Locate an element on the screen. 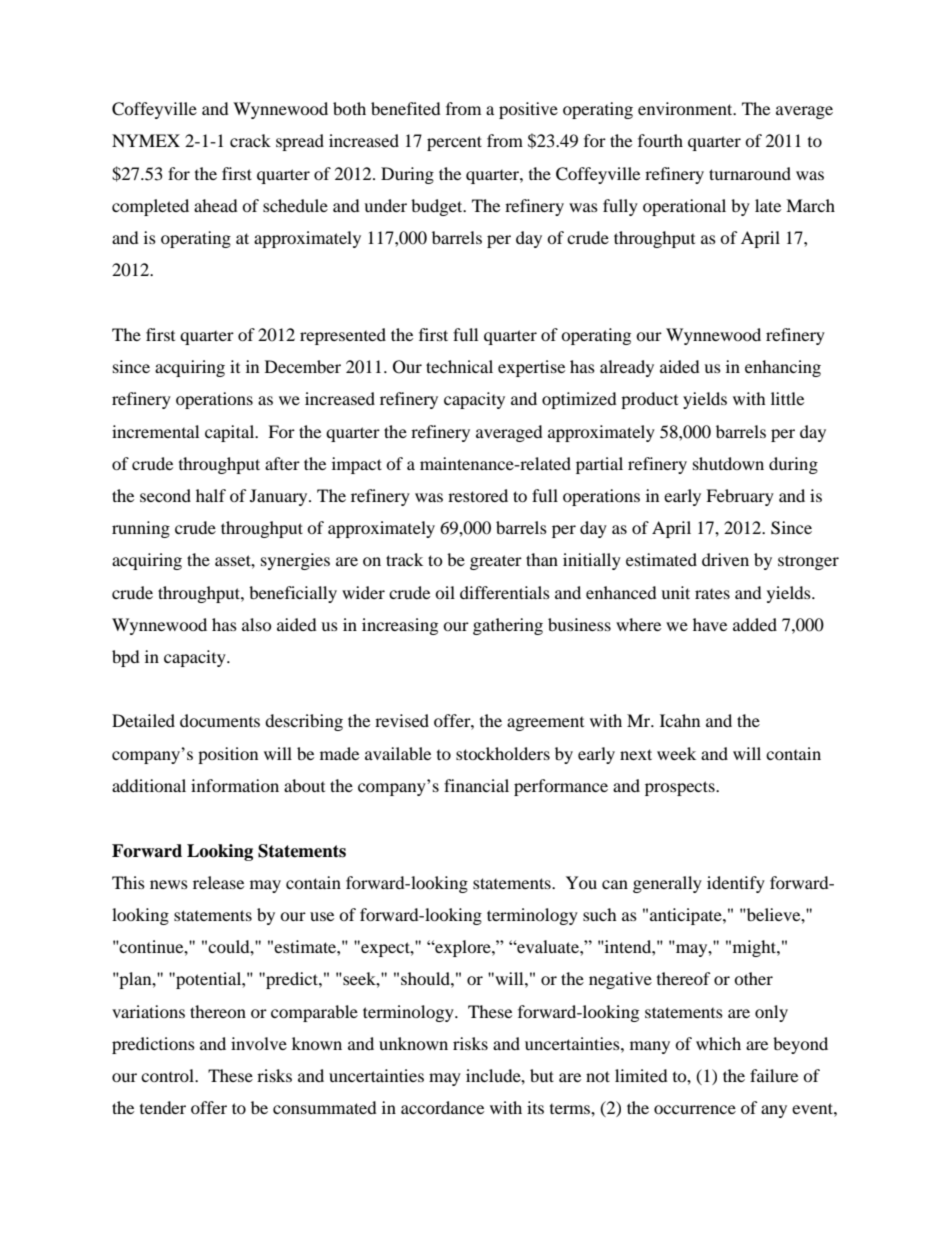  percent is located at coordinates (454, 143).
